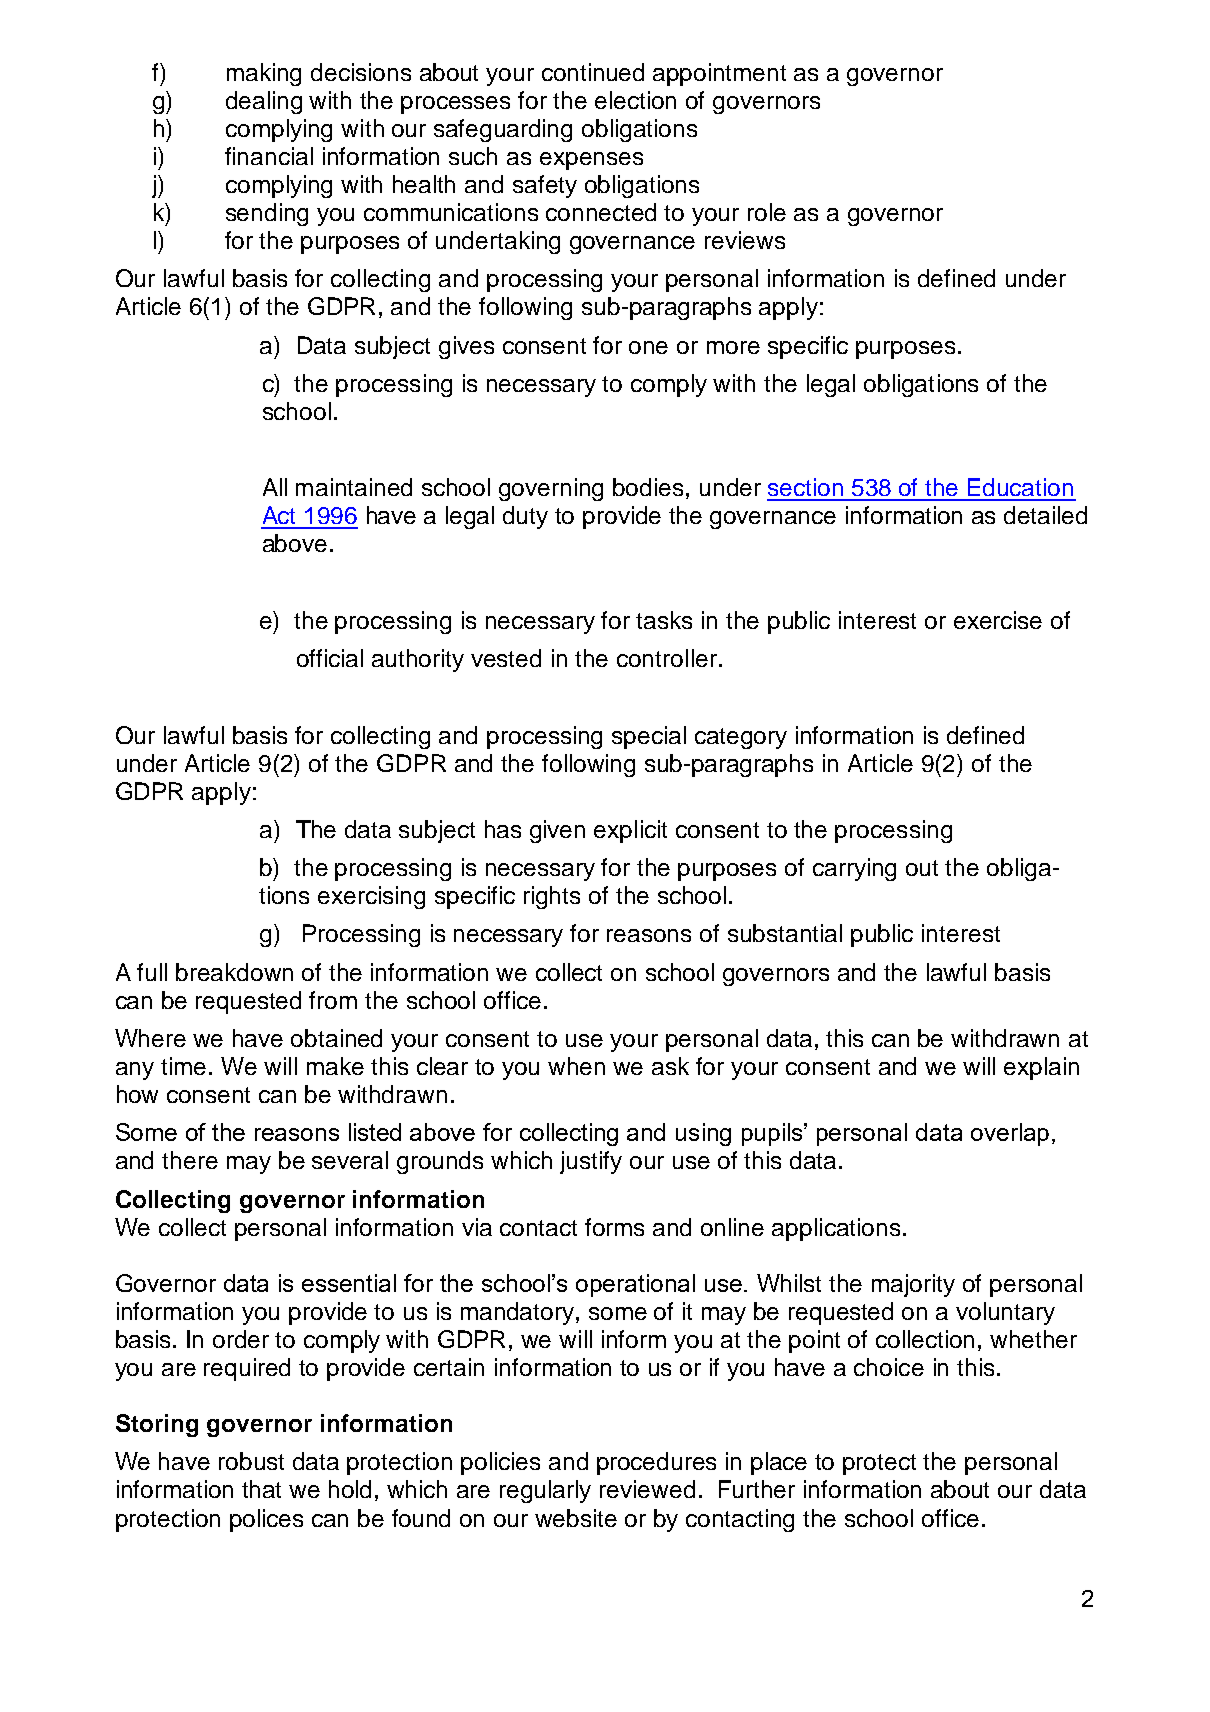 Image resolution: width=1210 pixels, height=1712 pixels. I want to click on election, so click(635, 100).
